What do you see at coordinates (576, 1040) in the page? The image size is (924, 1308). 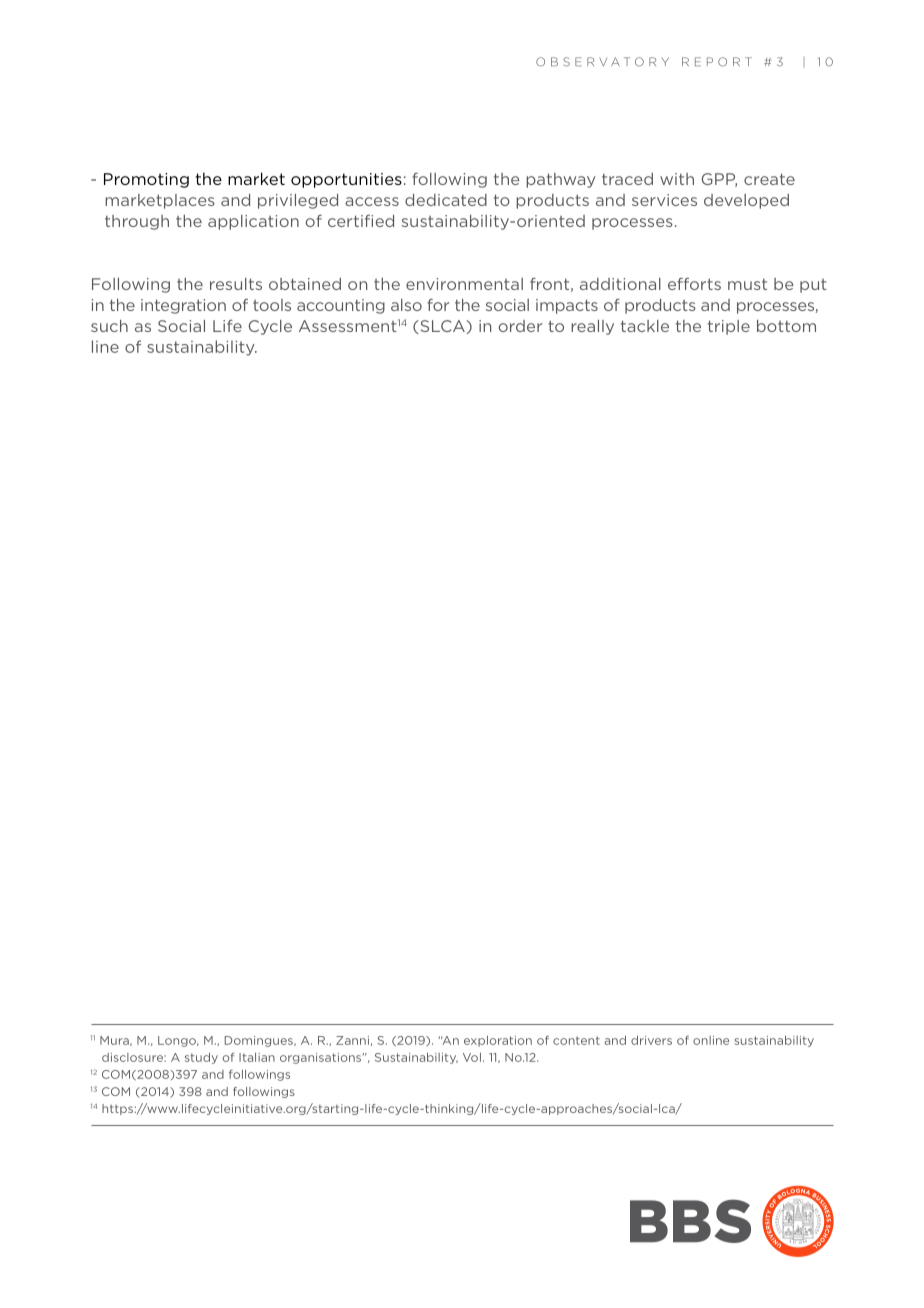 I see `content` at bounding box center [576, 1040].
